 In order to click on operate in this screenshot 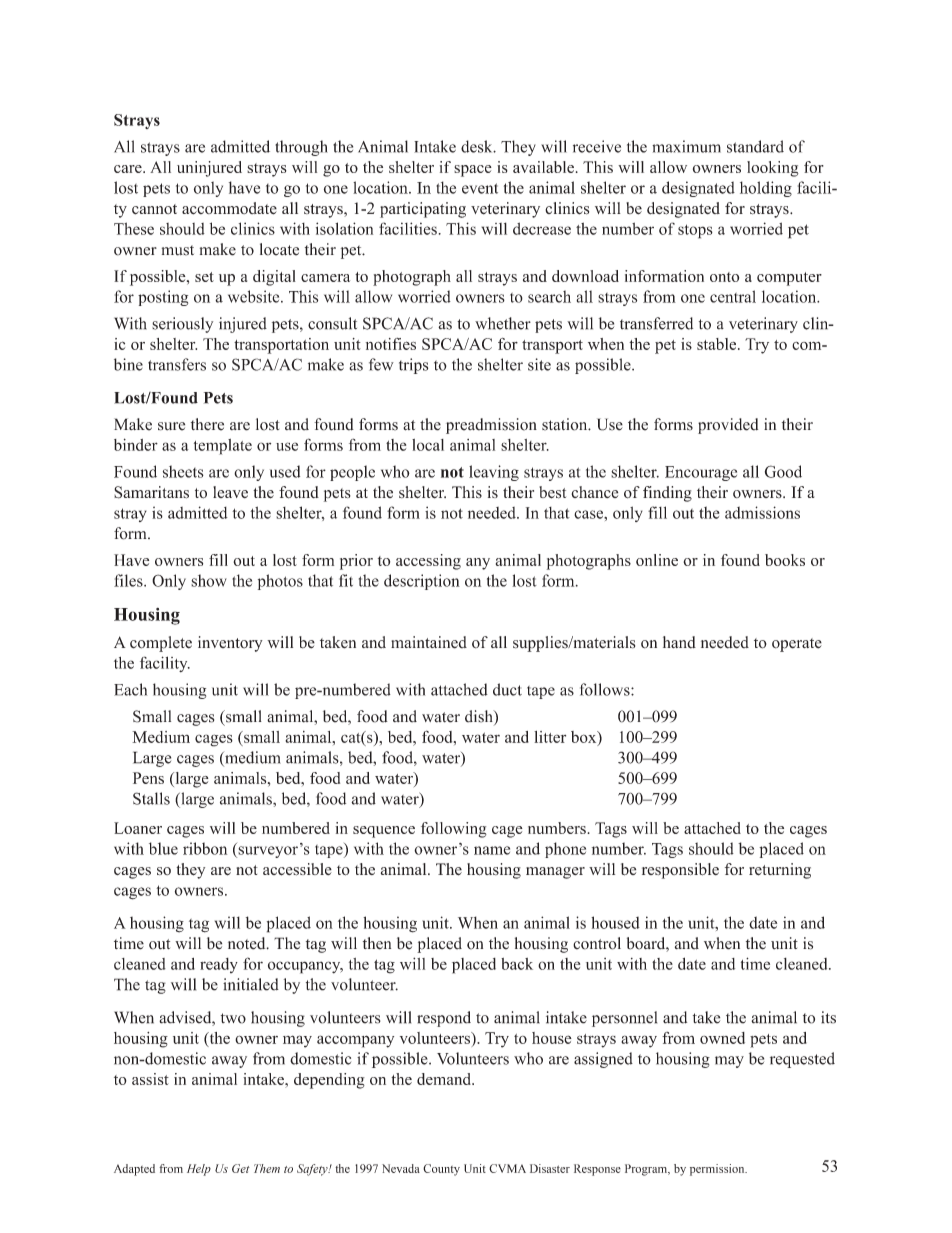, I will do `click(797, 645)`.
